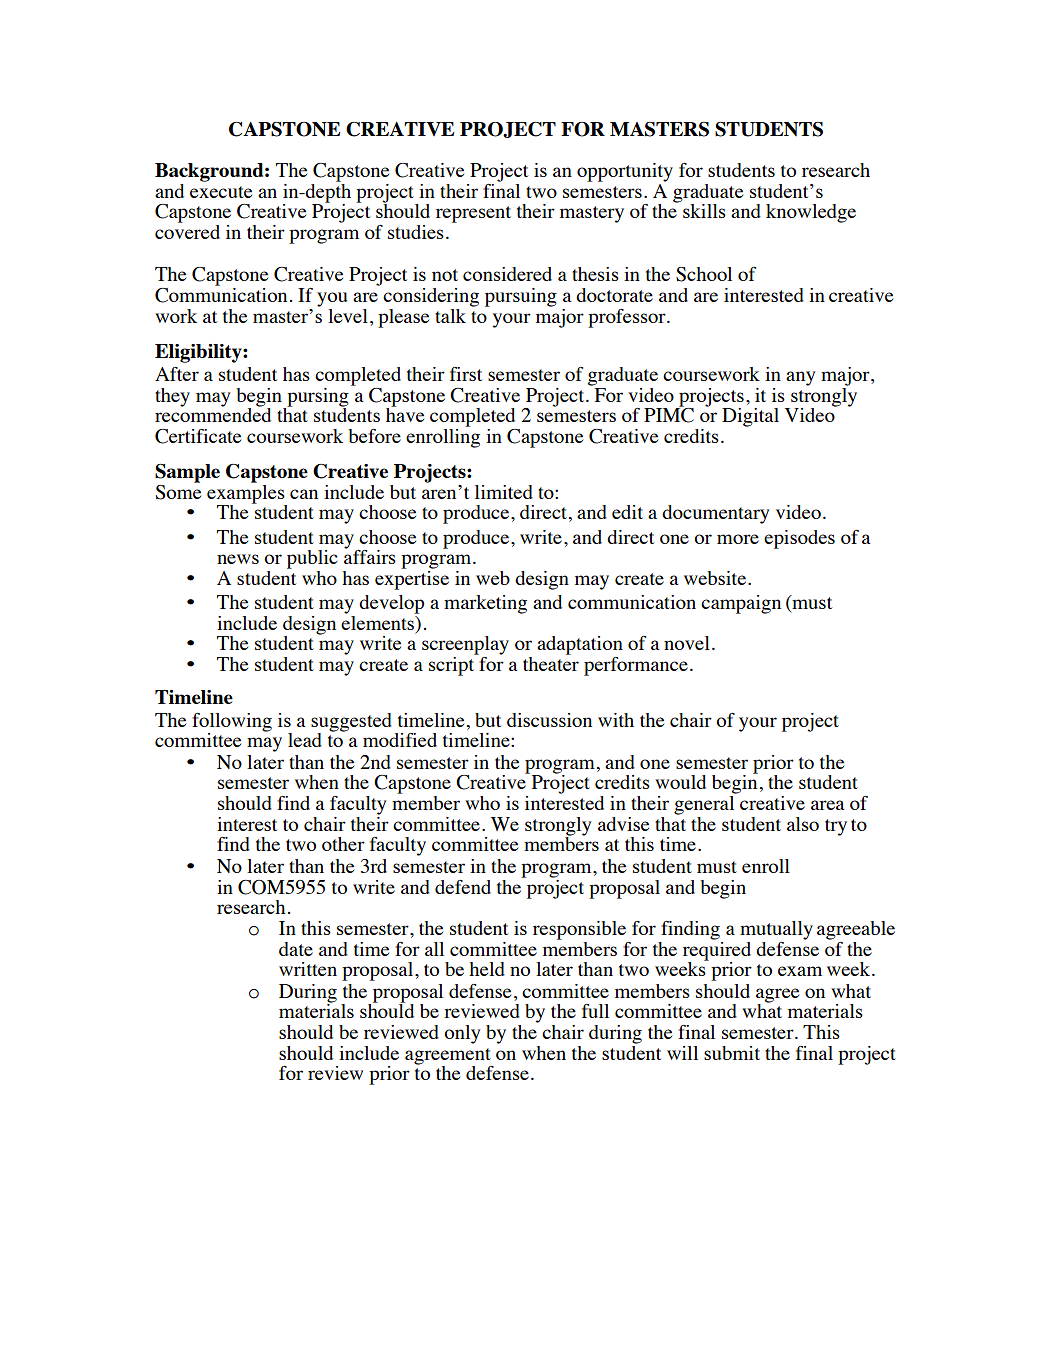 The image size is (1052, 1361). I want to click on campaign, so click(741, 604).
